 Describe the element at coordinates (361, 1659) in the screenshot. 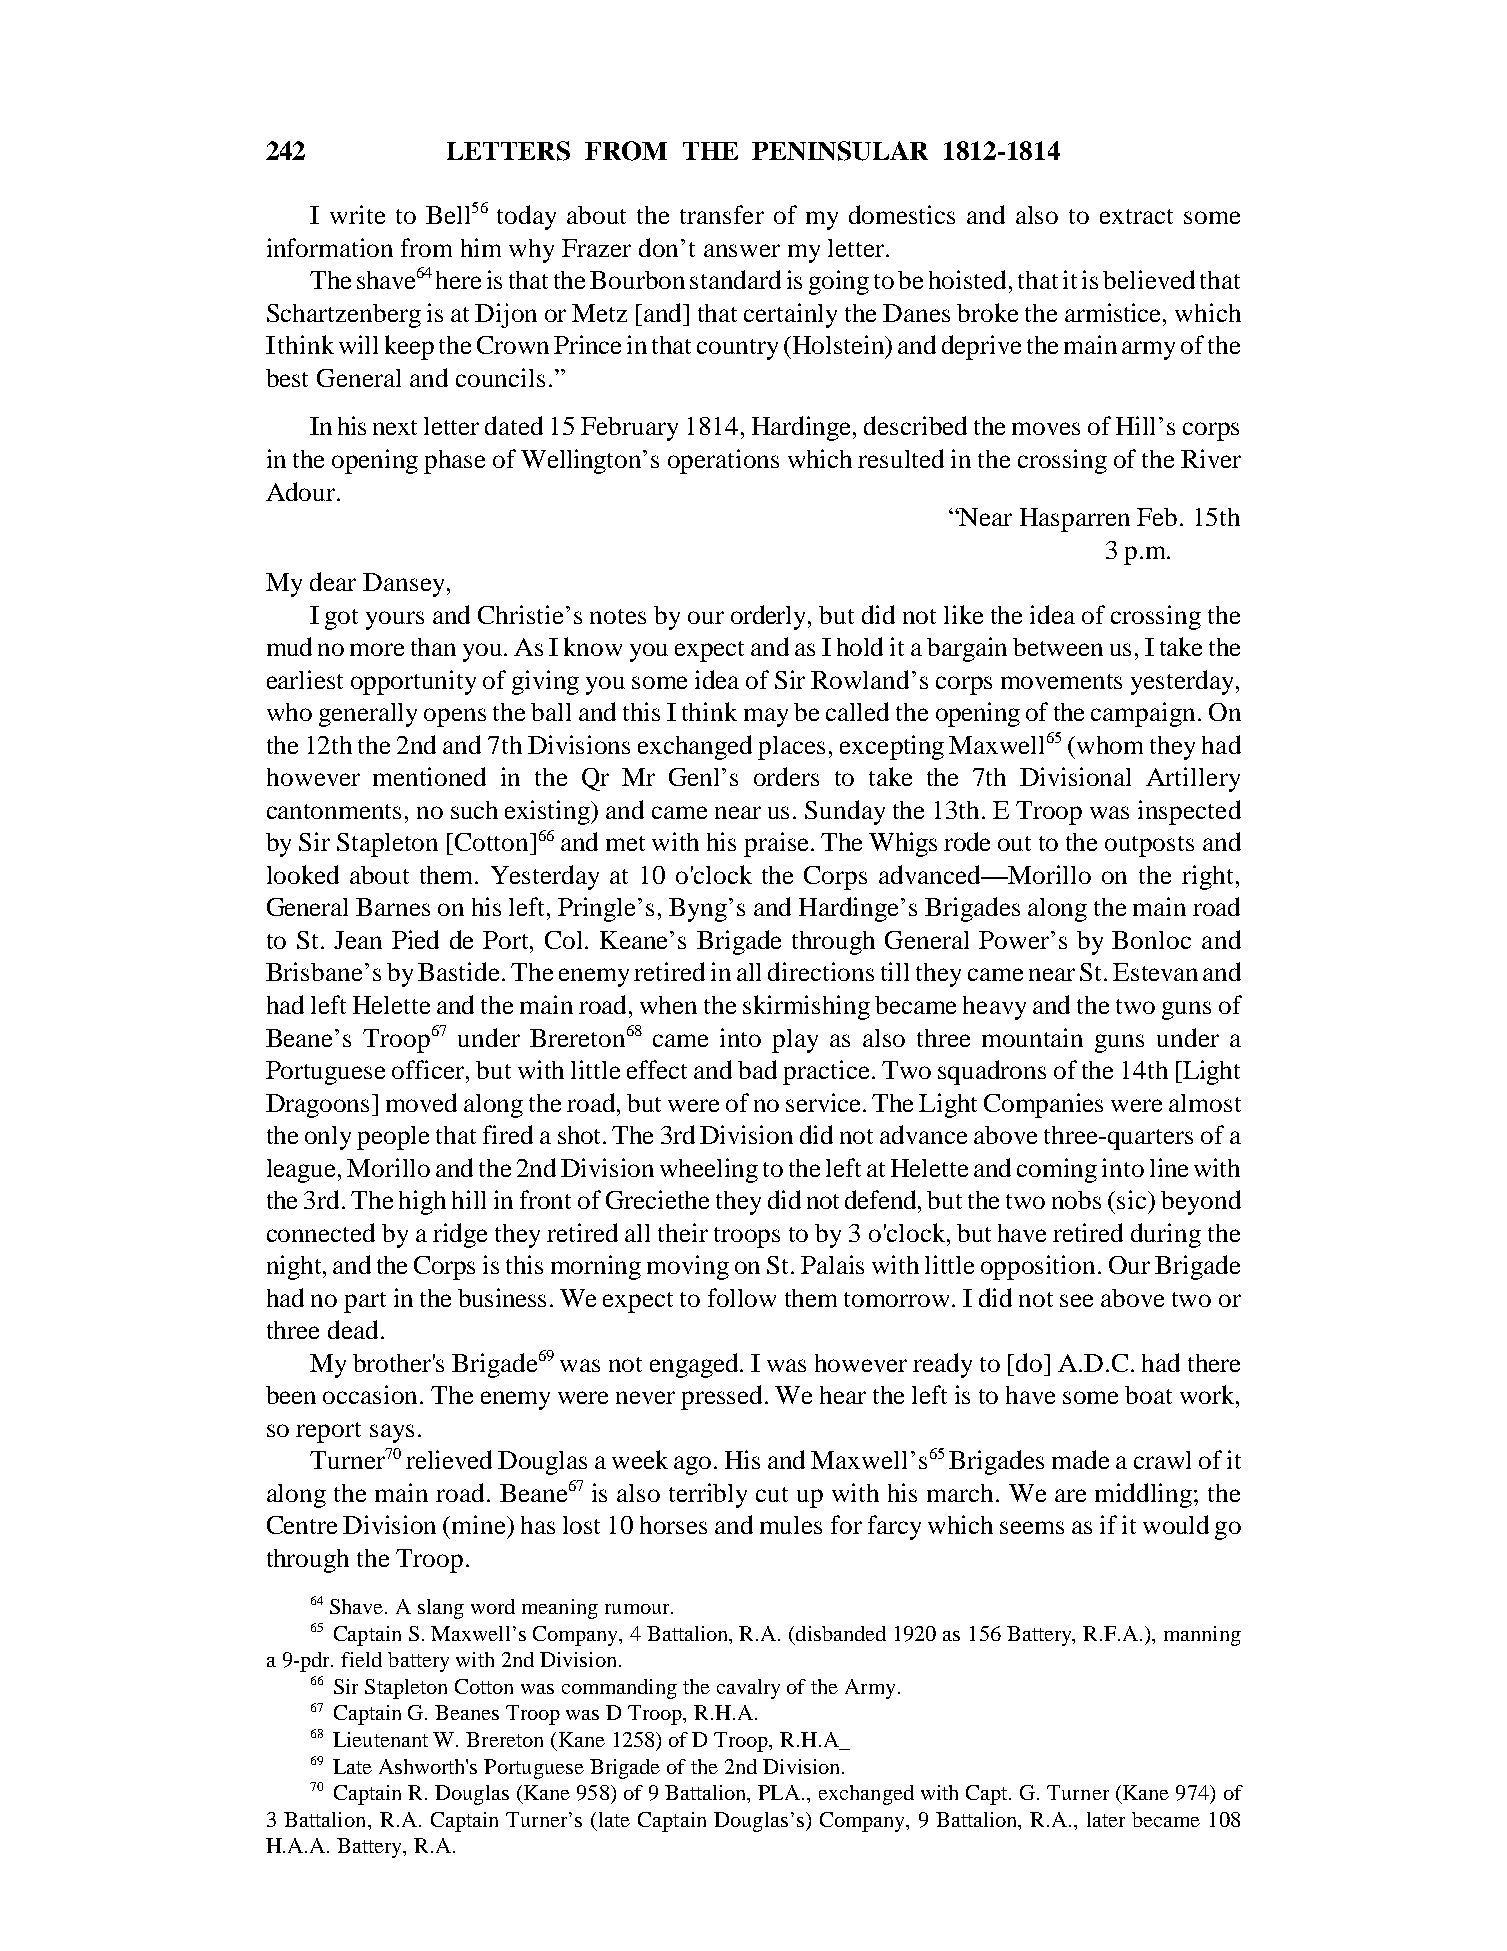

I see `field` at that location.
